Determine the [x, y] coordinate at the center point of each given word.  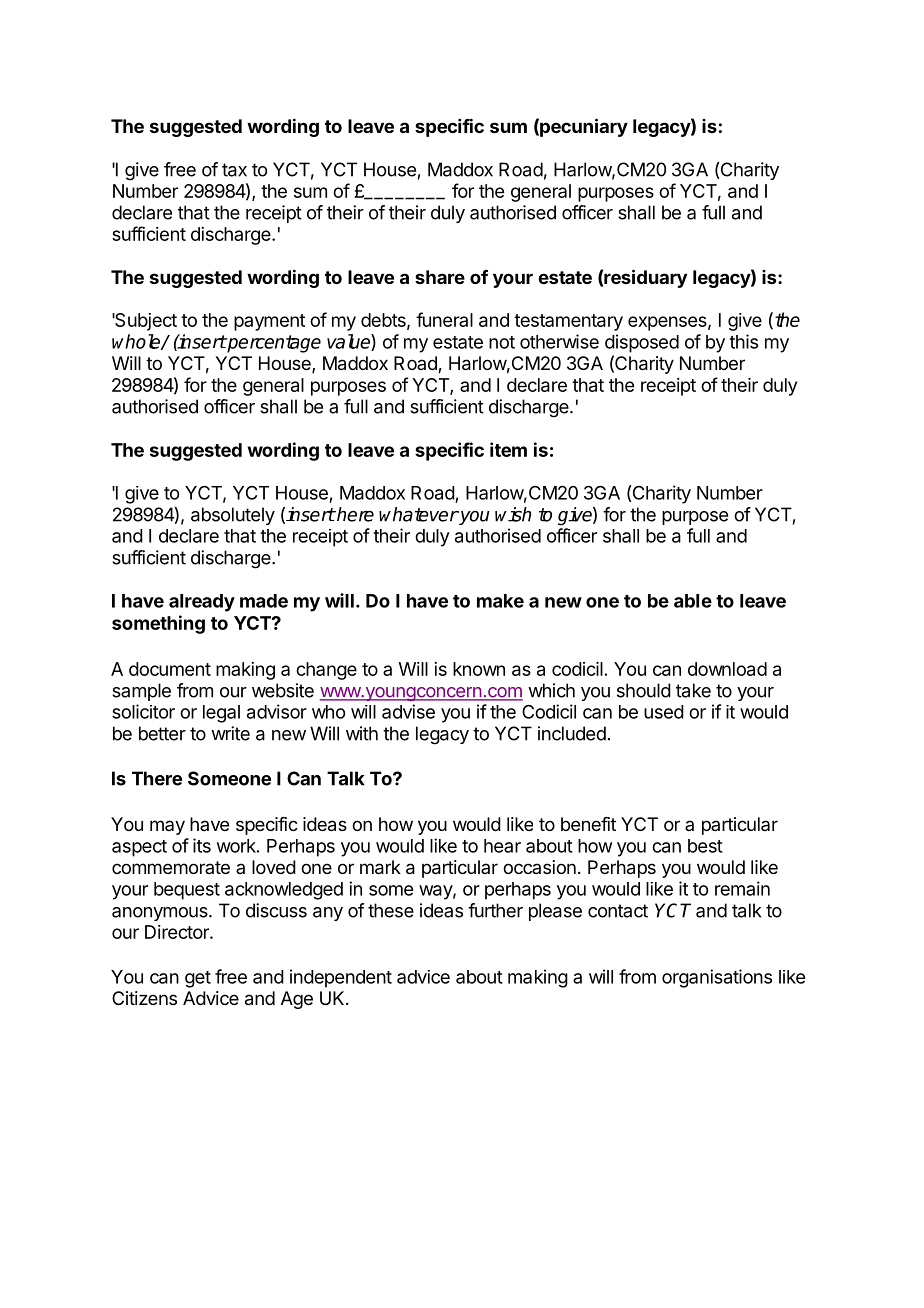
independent [341, 978]
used [664, 712]
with [362, 733]
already [202, 603]
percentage [273, 344]
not [502, 342]
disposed [642, 343]
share [440, 277]
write [230, 733]
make [500, 601]
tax [234, 170]
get [198, 979]
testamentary [568, 322]
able [693, 601]
